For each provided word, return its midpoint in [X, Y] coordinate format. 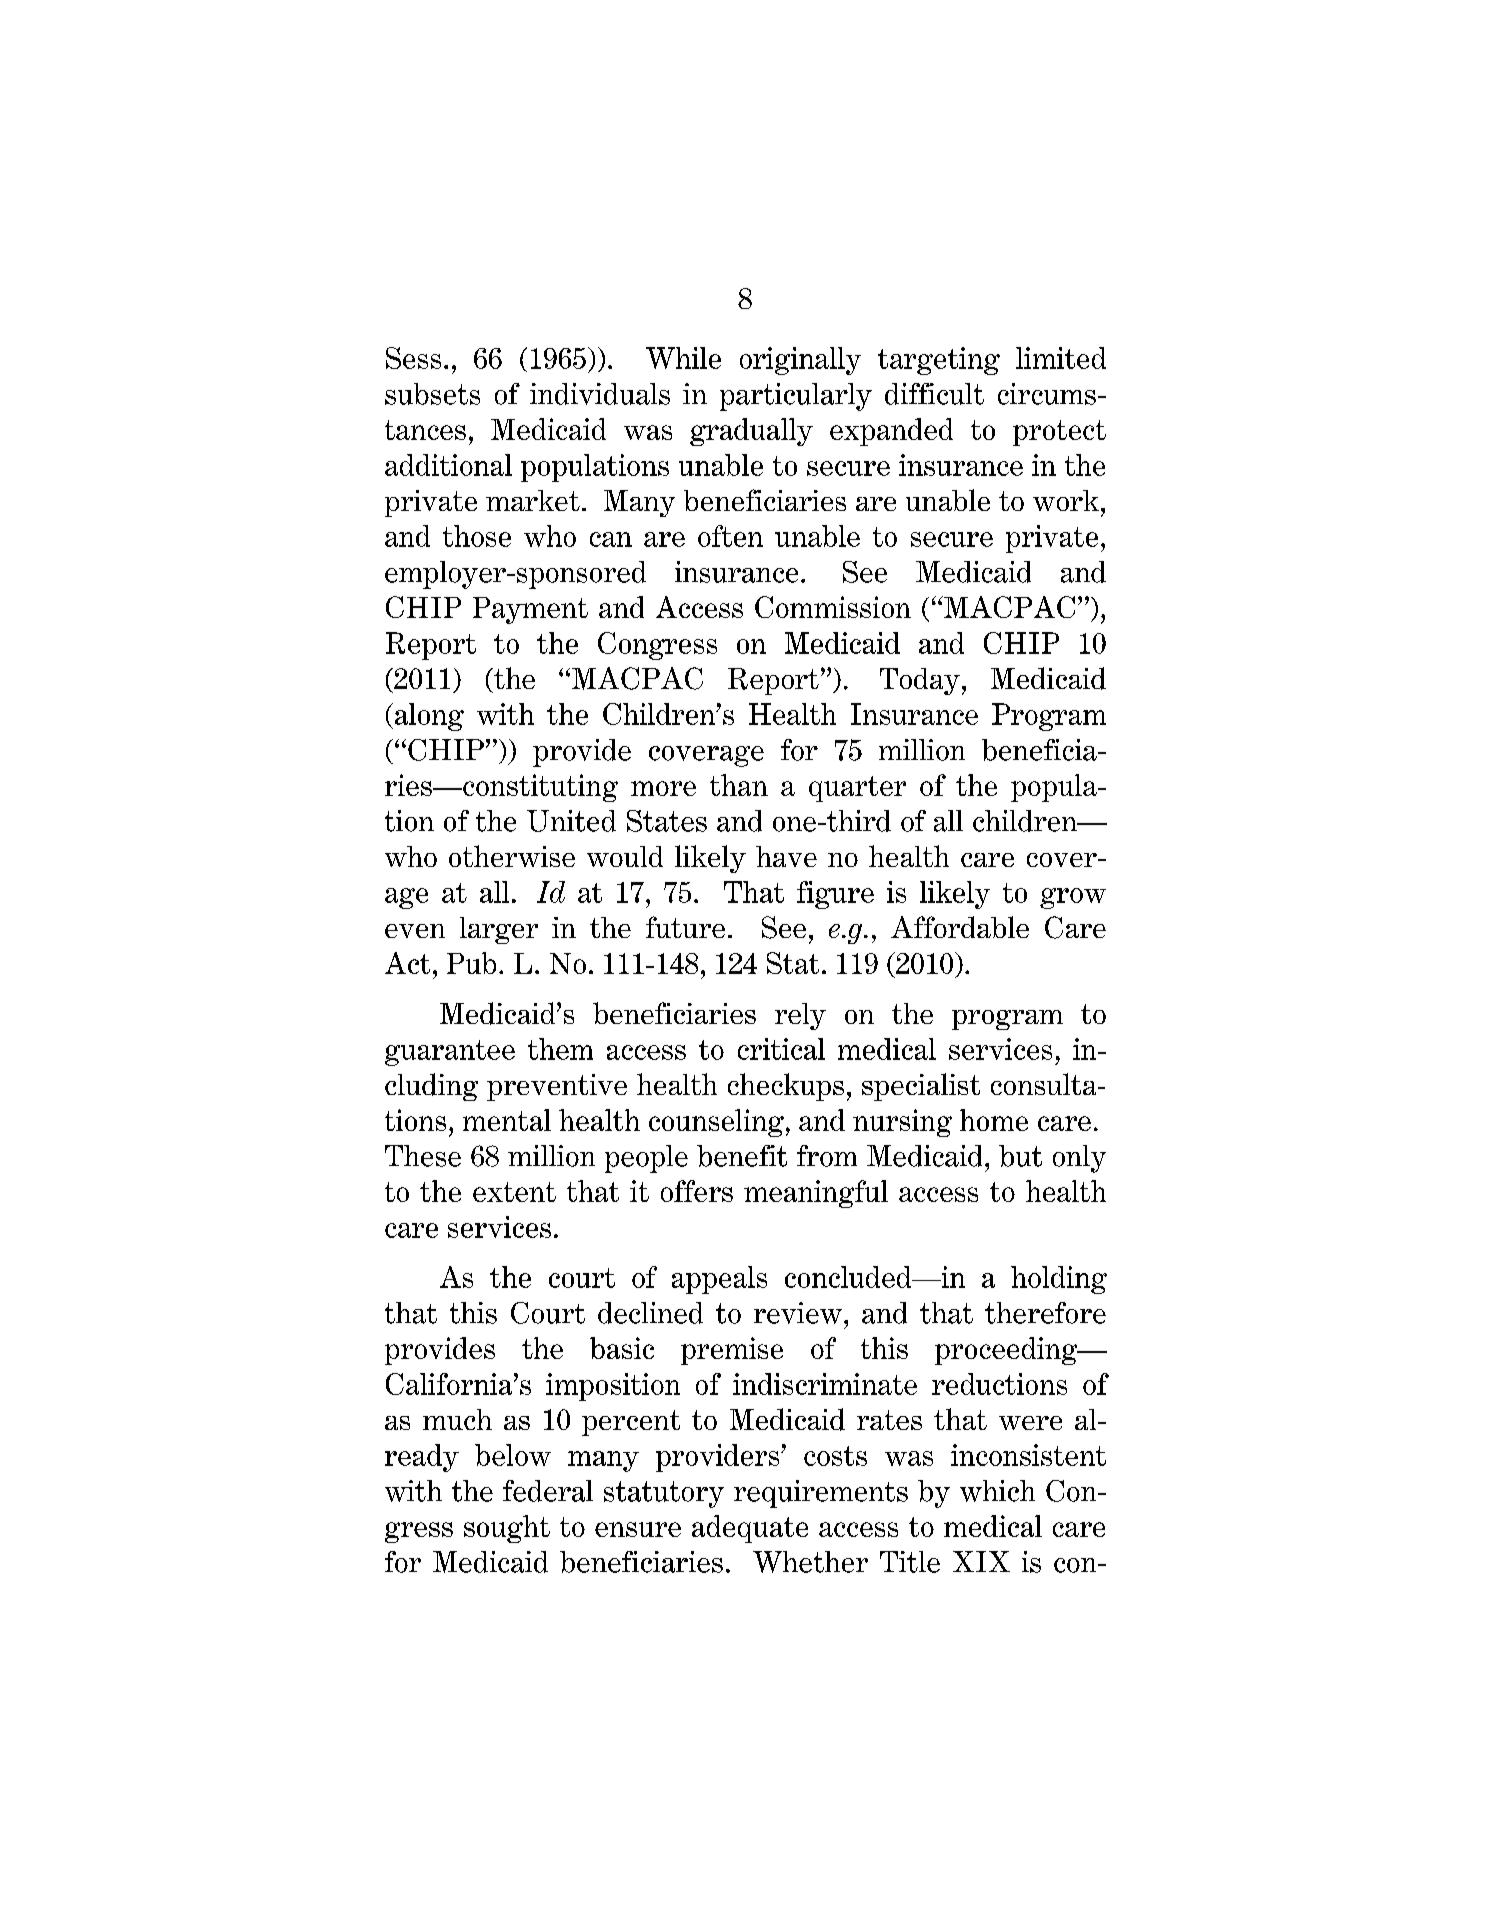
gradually [751, 432]
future [685, 927]
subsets [432, 394]
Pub [471, 963]
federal [548, 1491]
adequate [750, 1529]
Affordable [960, 927]
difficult [934, 394]
